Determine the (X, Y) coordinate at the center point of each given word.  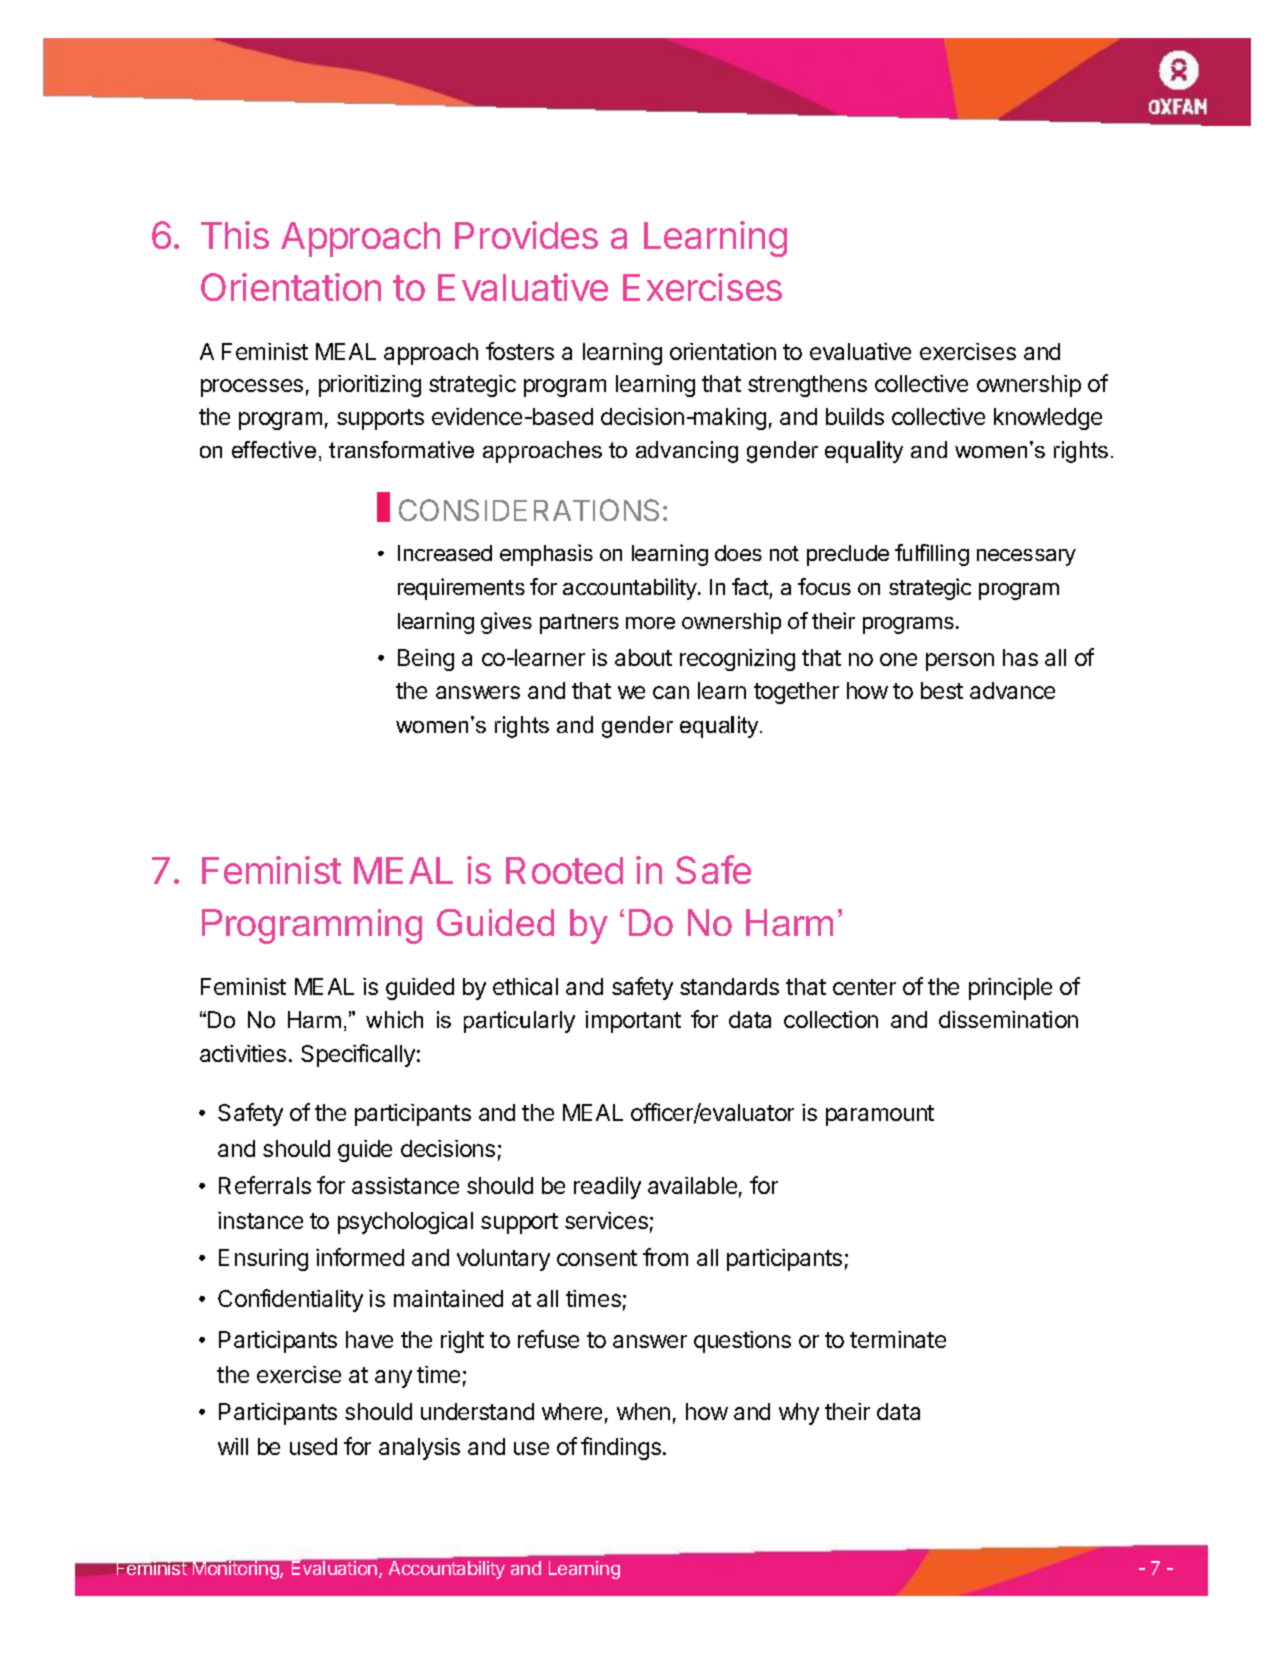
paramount (880, 1115)
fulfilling (932, 555)
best (942, 690)
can (671, 692)
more (650, 623)
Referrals (265, 1185)
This (235, 235)
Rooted (564, 870)
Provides (526, 235)
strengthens (807, 386)
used (313, 1446)
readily (607, 1188)
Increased (445, 553)
